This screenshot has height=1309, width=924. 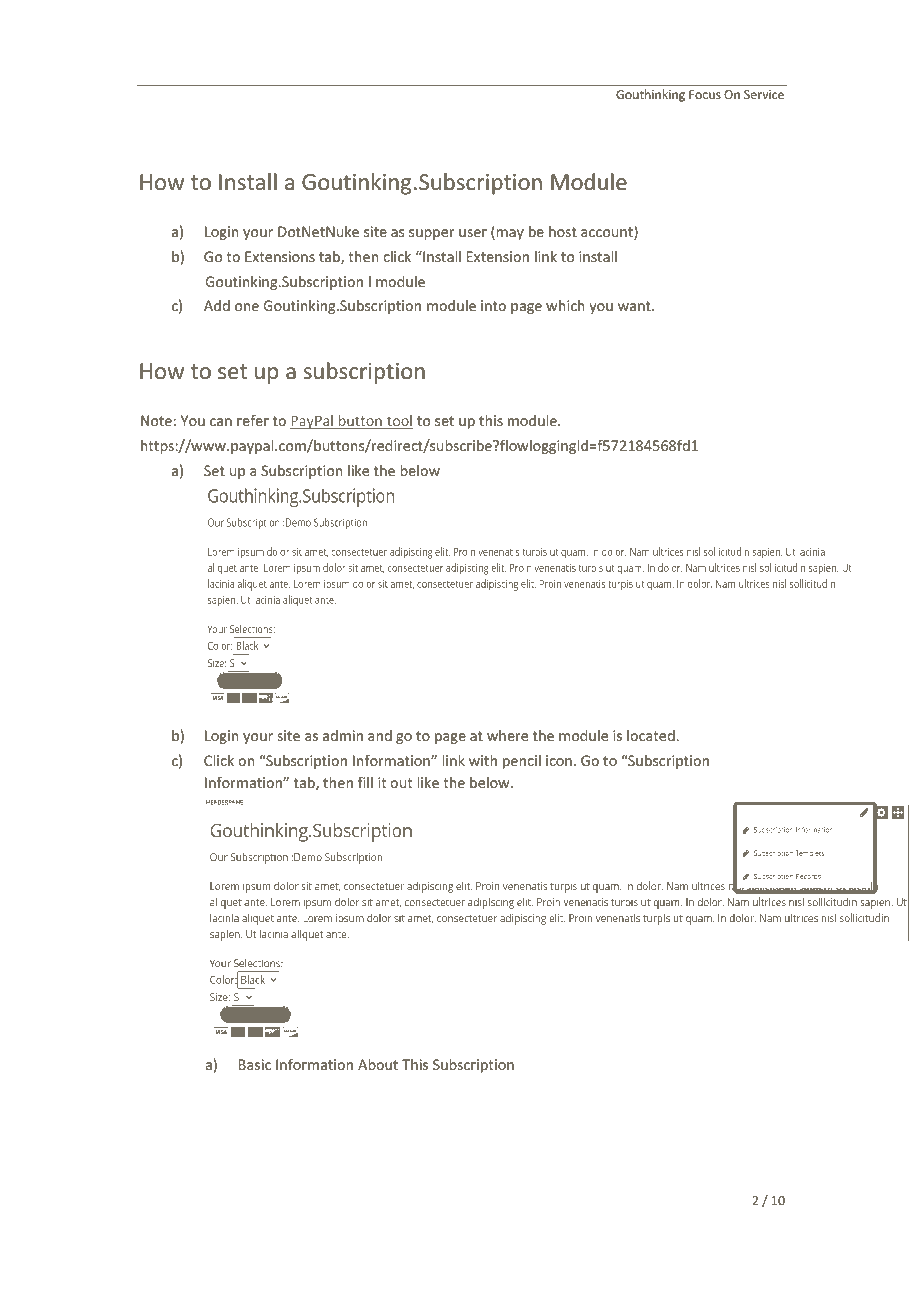 I want to click on user, so click(x=473, y=233).
